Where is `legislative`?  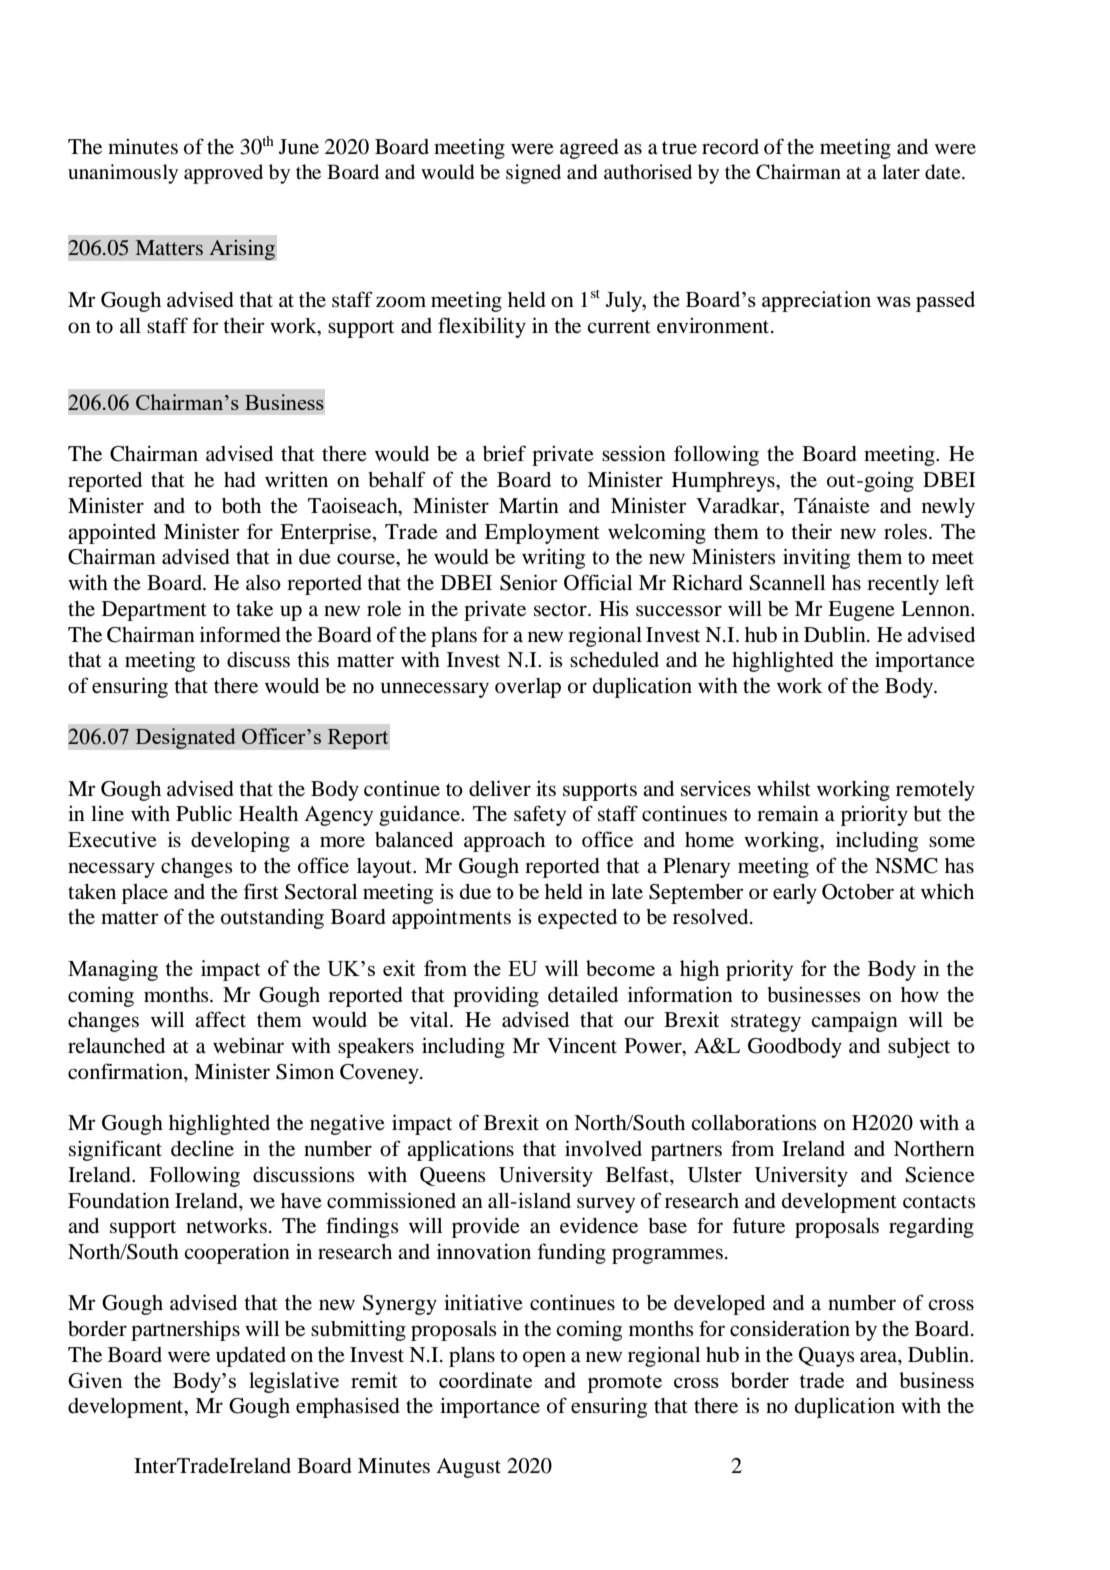 legislative is located at coordinates (294, 1382).
